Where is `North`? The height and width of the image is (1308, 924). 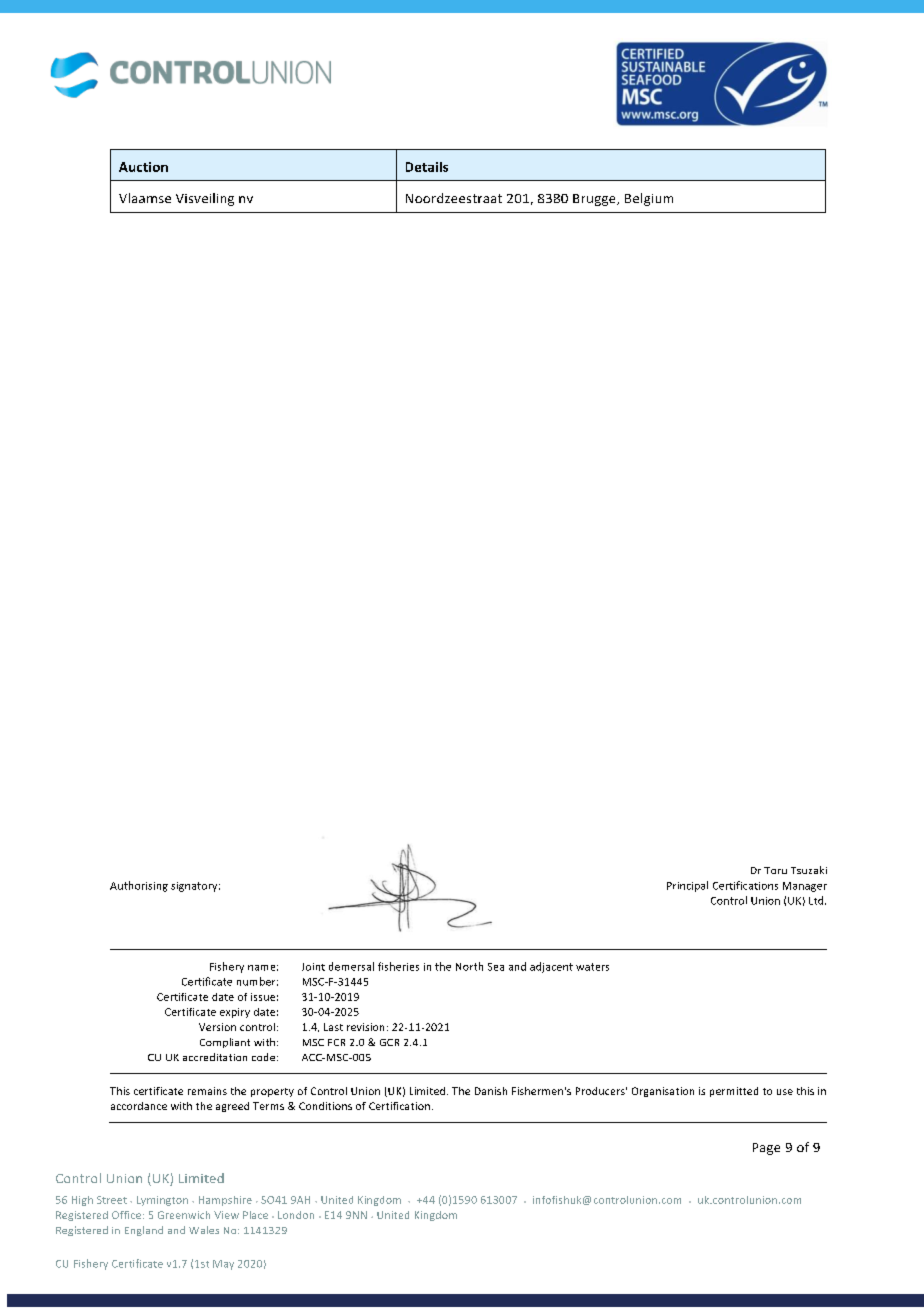 North is located at coordinates (469, 966).
